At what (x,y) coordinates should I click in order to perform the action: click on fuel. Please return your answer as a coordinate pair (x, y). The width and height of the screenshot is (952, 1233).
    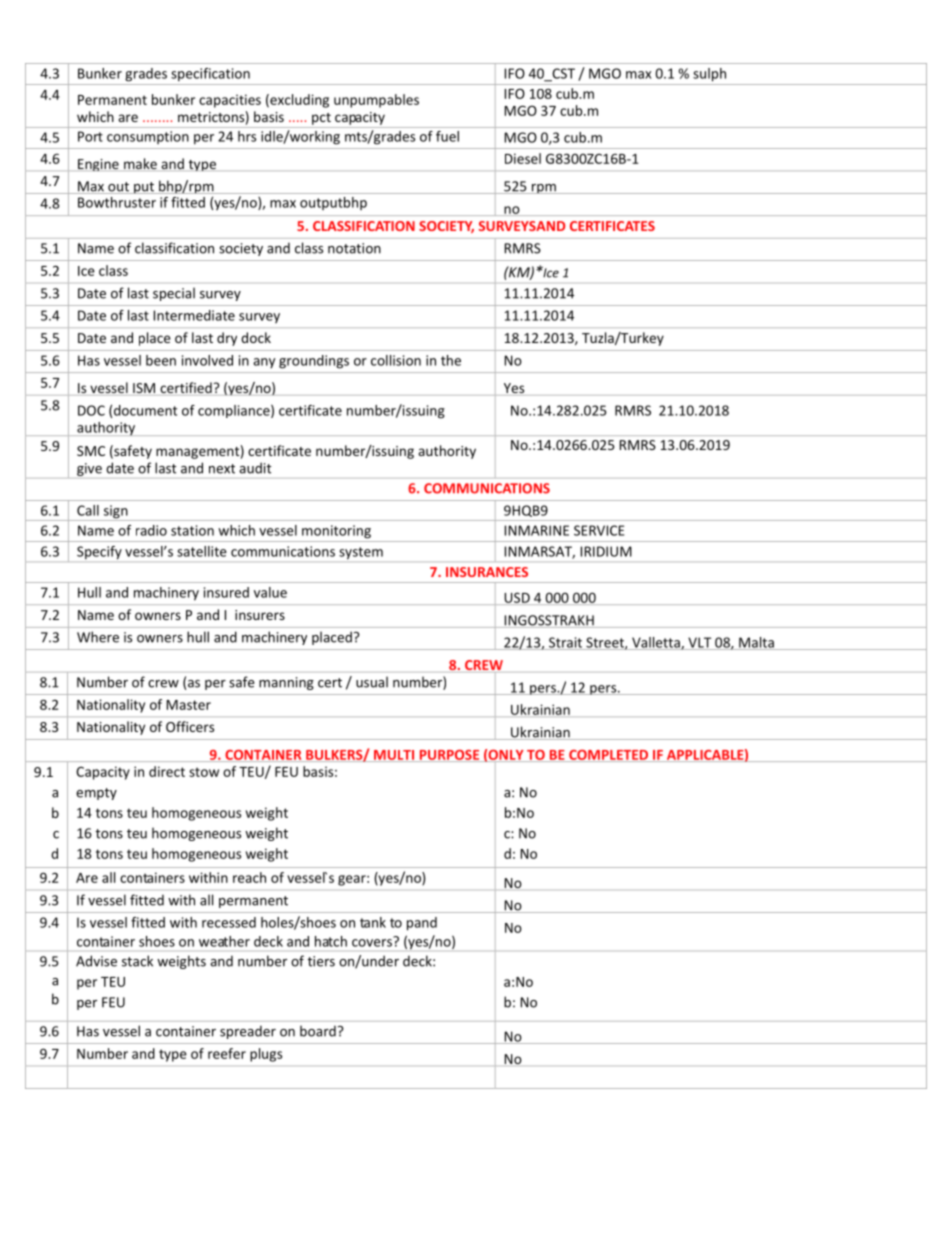
    Looking at the image, I should click on (447, 136).
